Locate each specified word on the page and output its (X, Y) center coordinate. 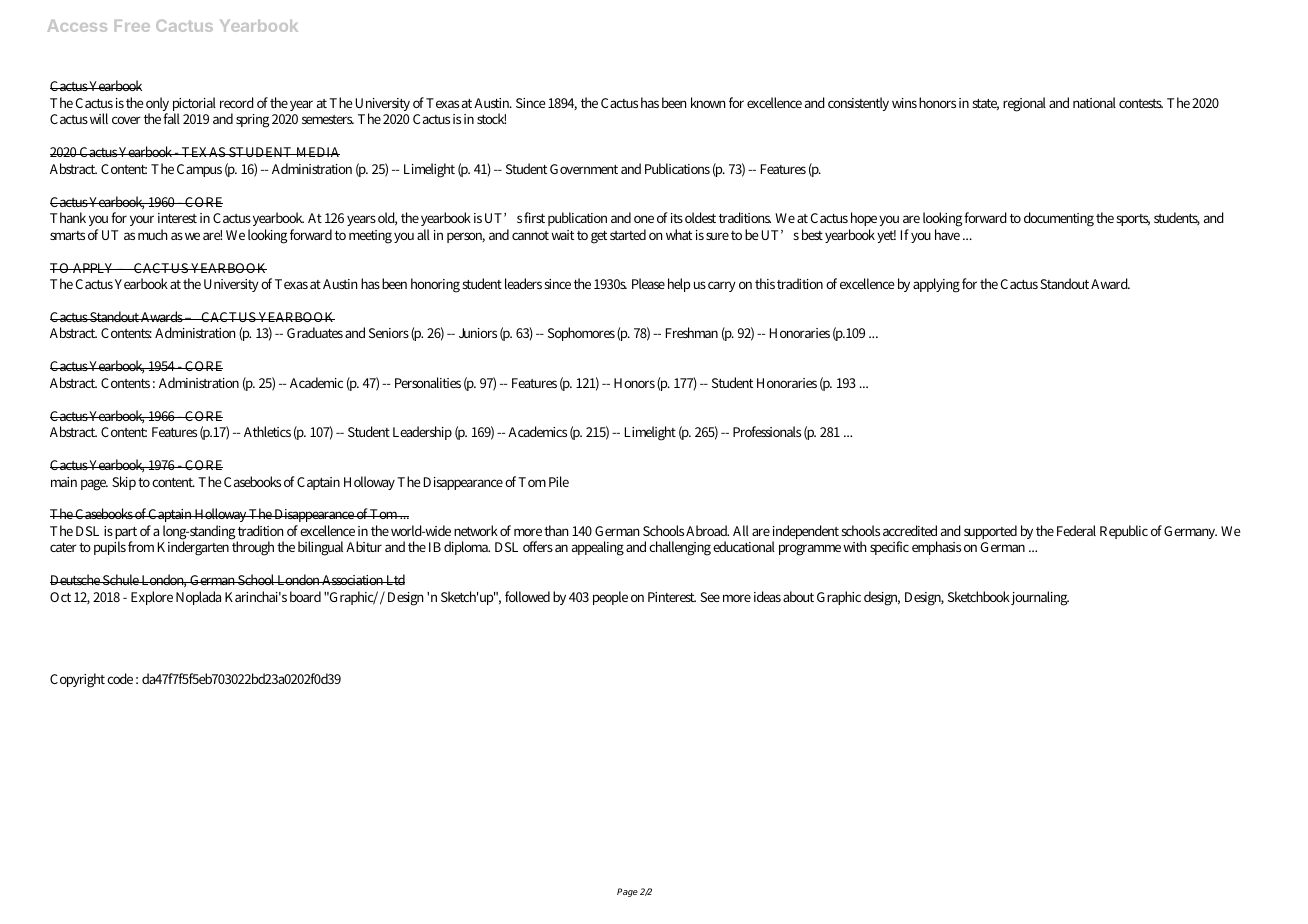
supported (990, 532)
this (765, 283)
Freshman (692, 332)
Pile (559, 481)
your (142, 220)
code (120, 678)
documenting (1059, 219)
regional (1024, 104)
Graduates (315, 332)
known (708, 102)
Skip (124, 483)
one (644, 219)
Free (132, 26)
